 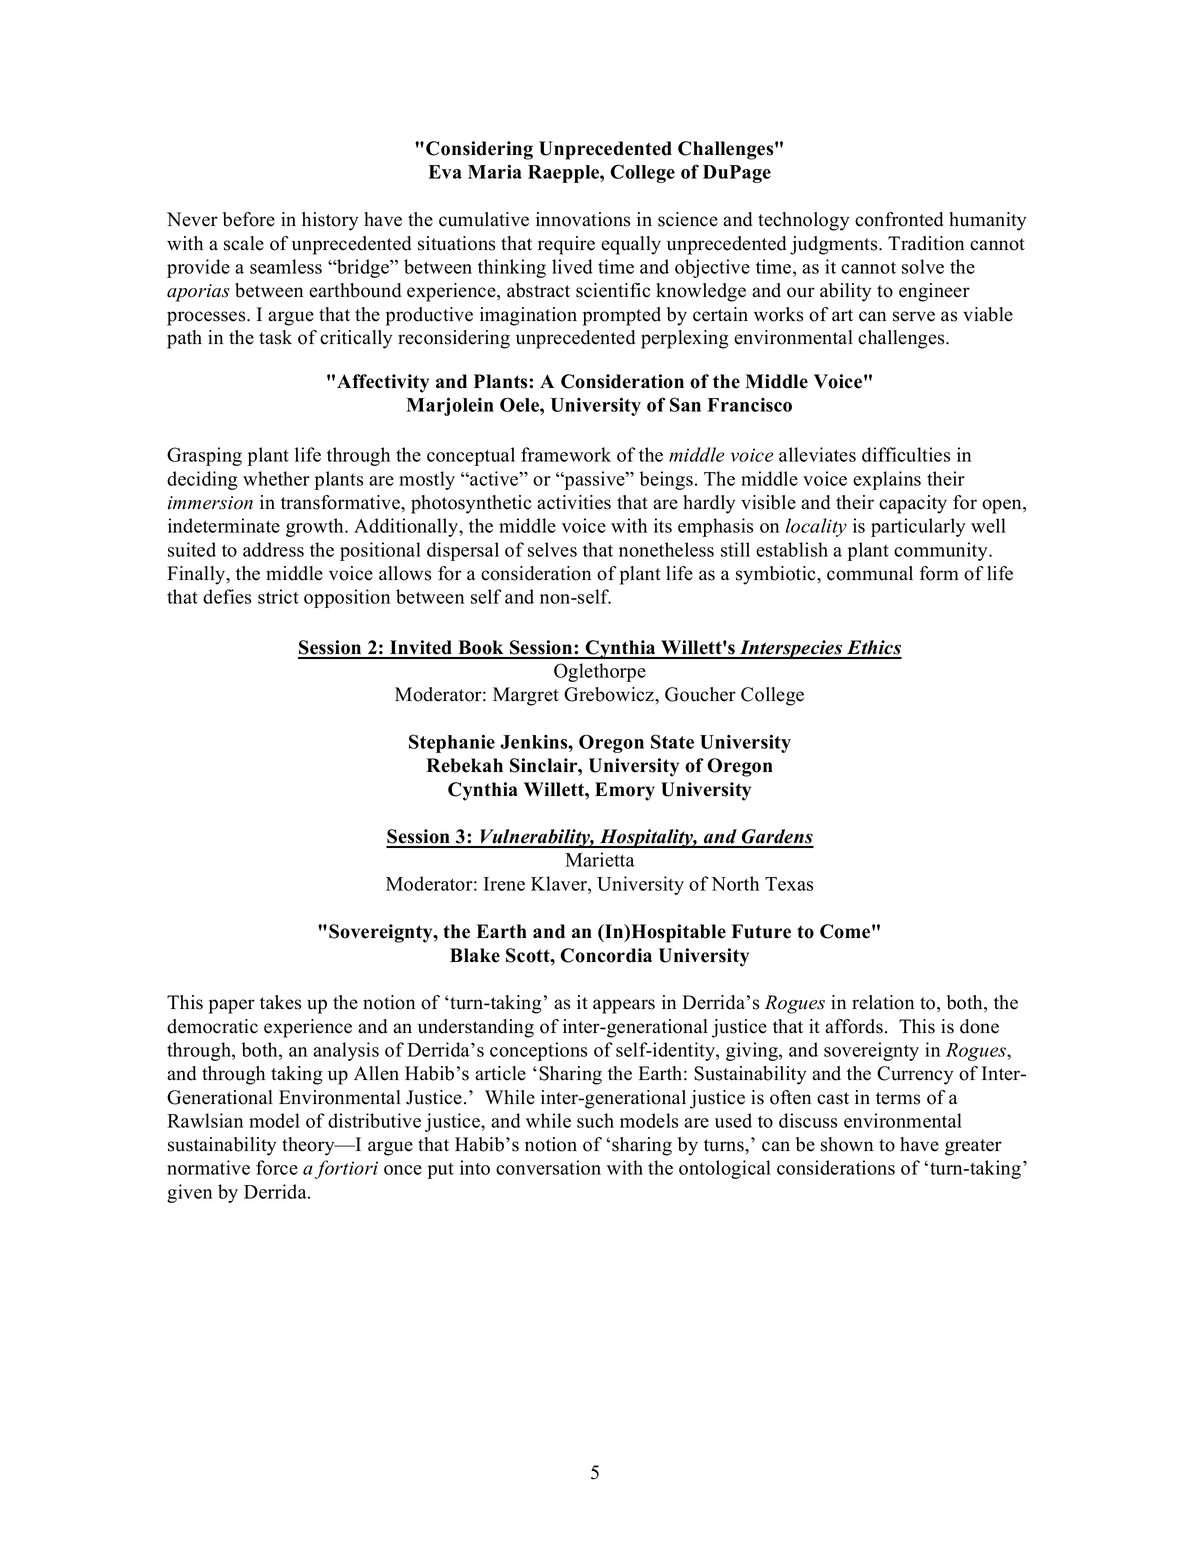 What do you see at coordinates (847, 1144) in the image?
I see `shown` at bounding box center [847, 1144].
